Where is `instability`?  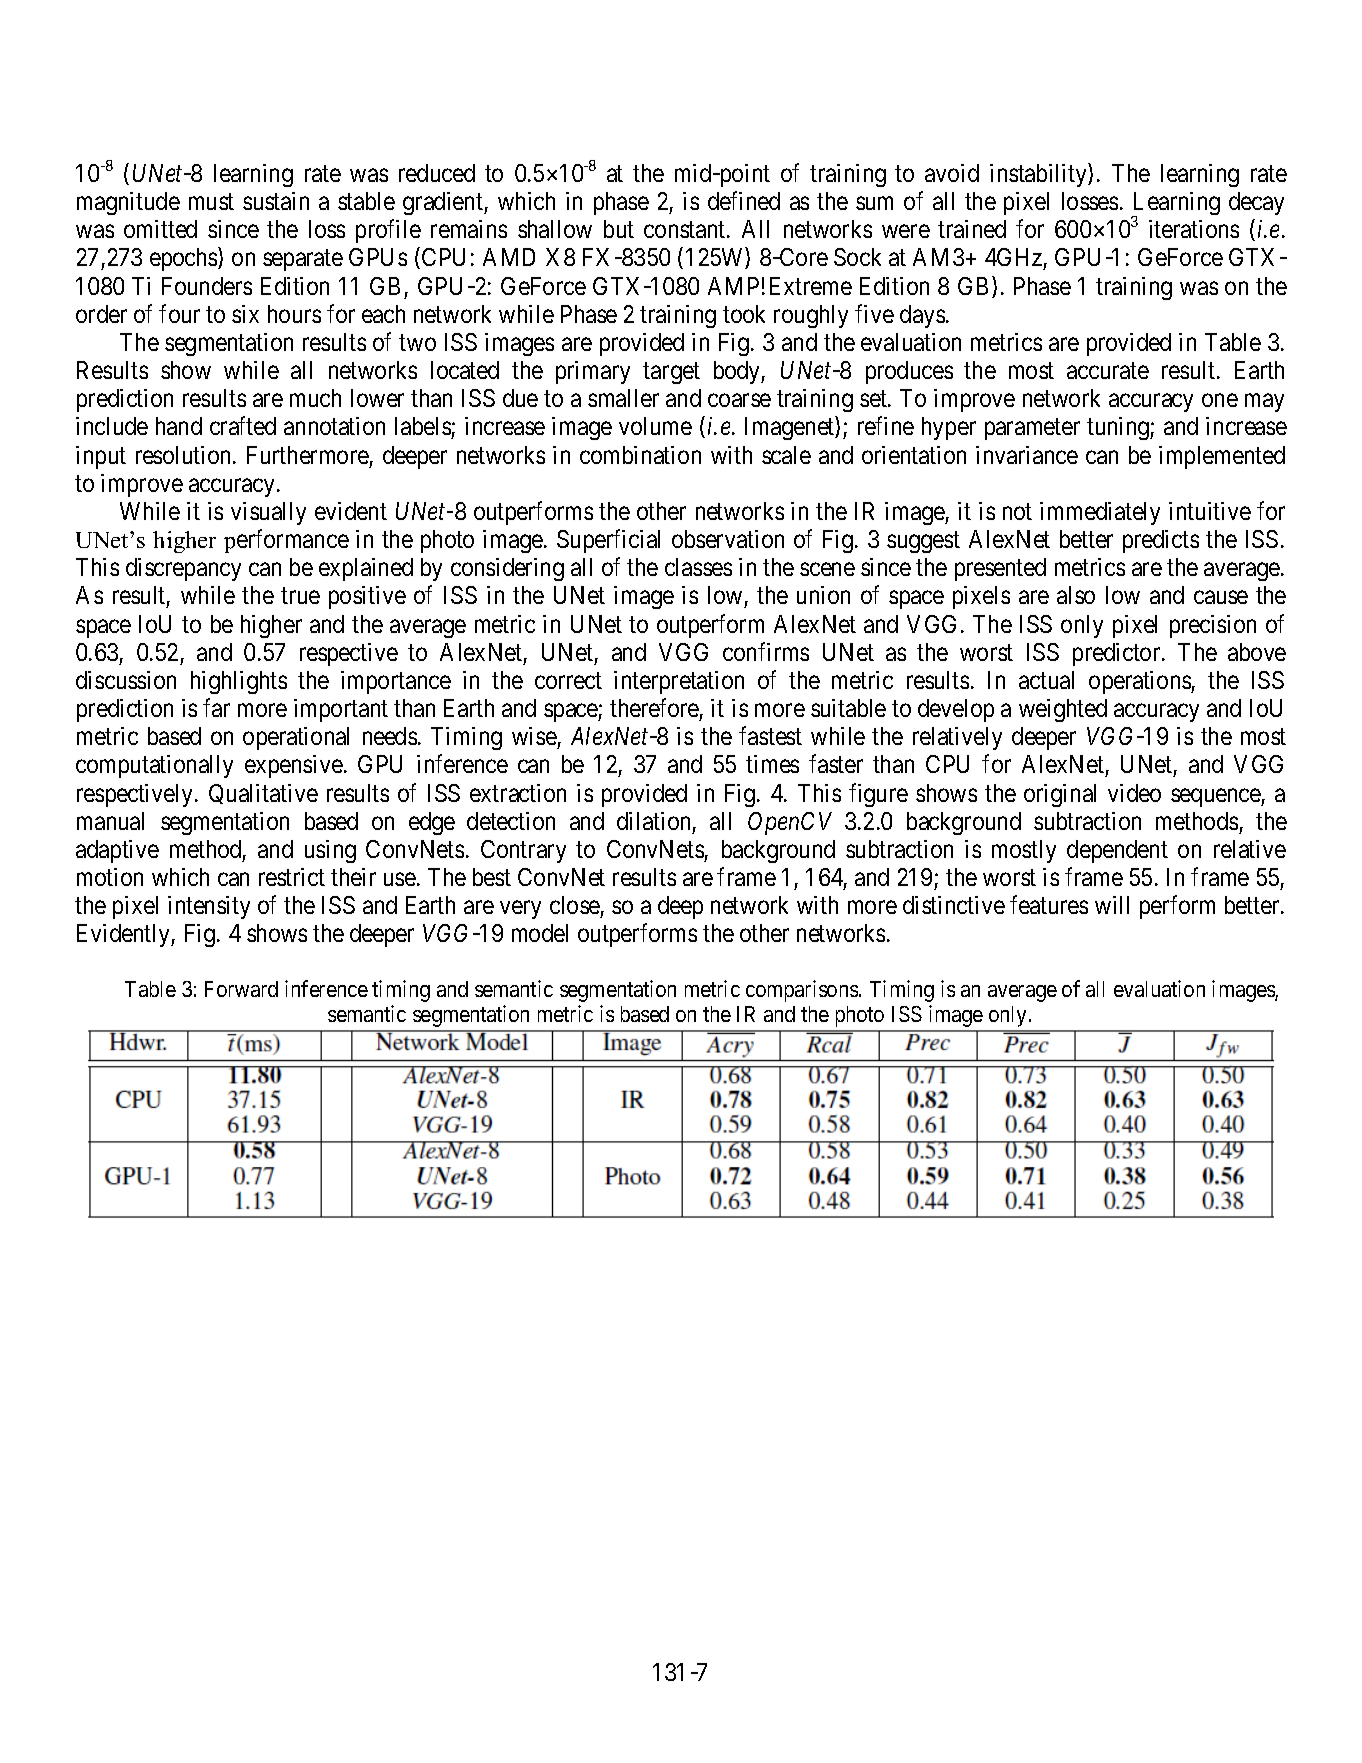 instability is located at coordinates (1039, 175).
